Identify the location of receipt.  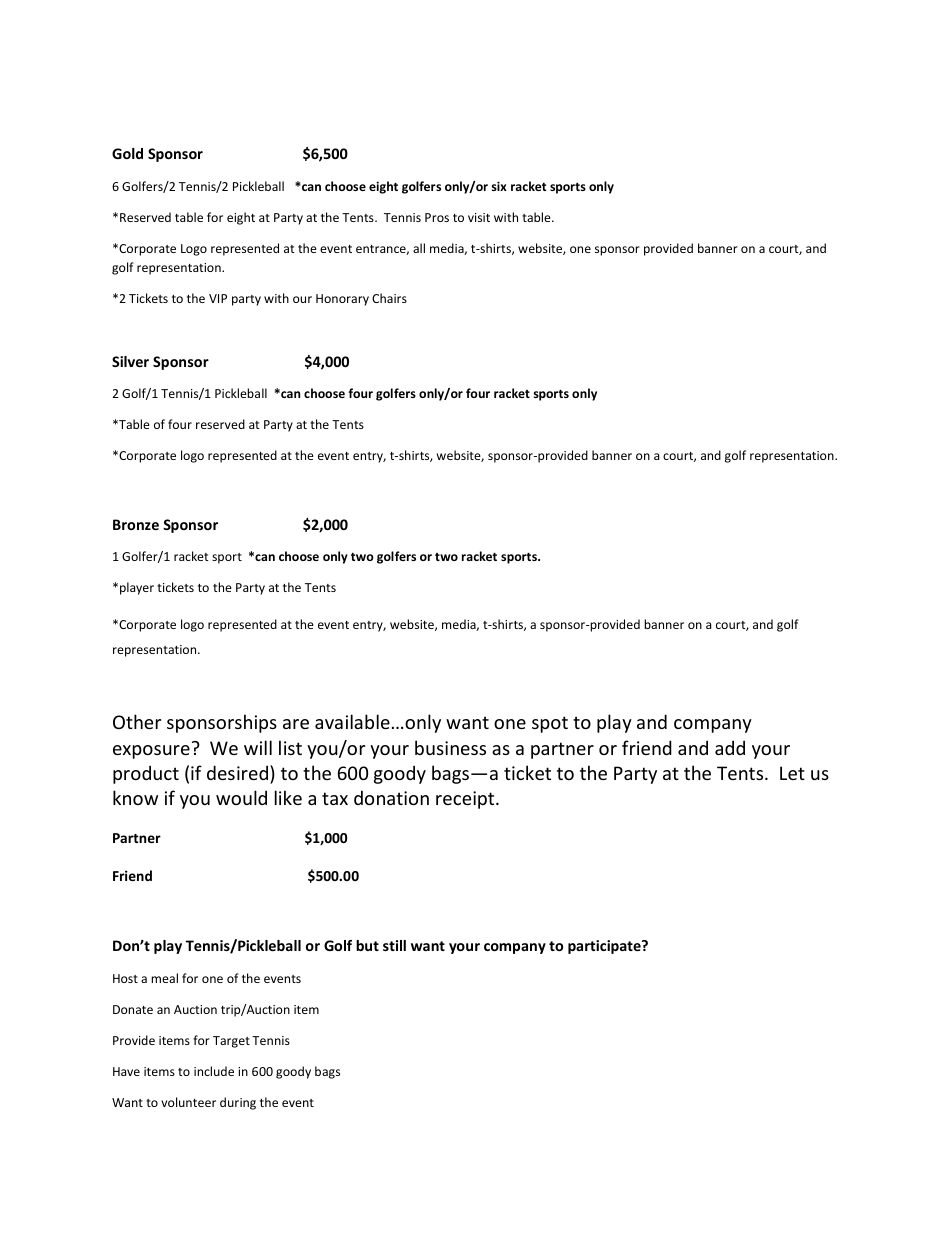
(466, 800).
